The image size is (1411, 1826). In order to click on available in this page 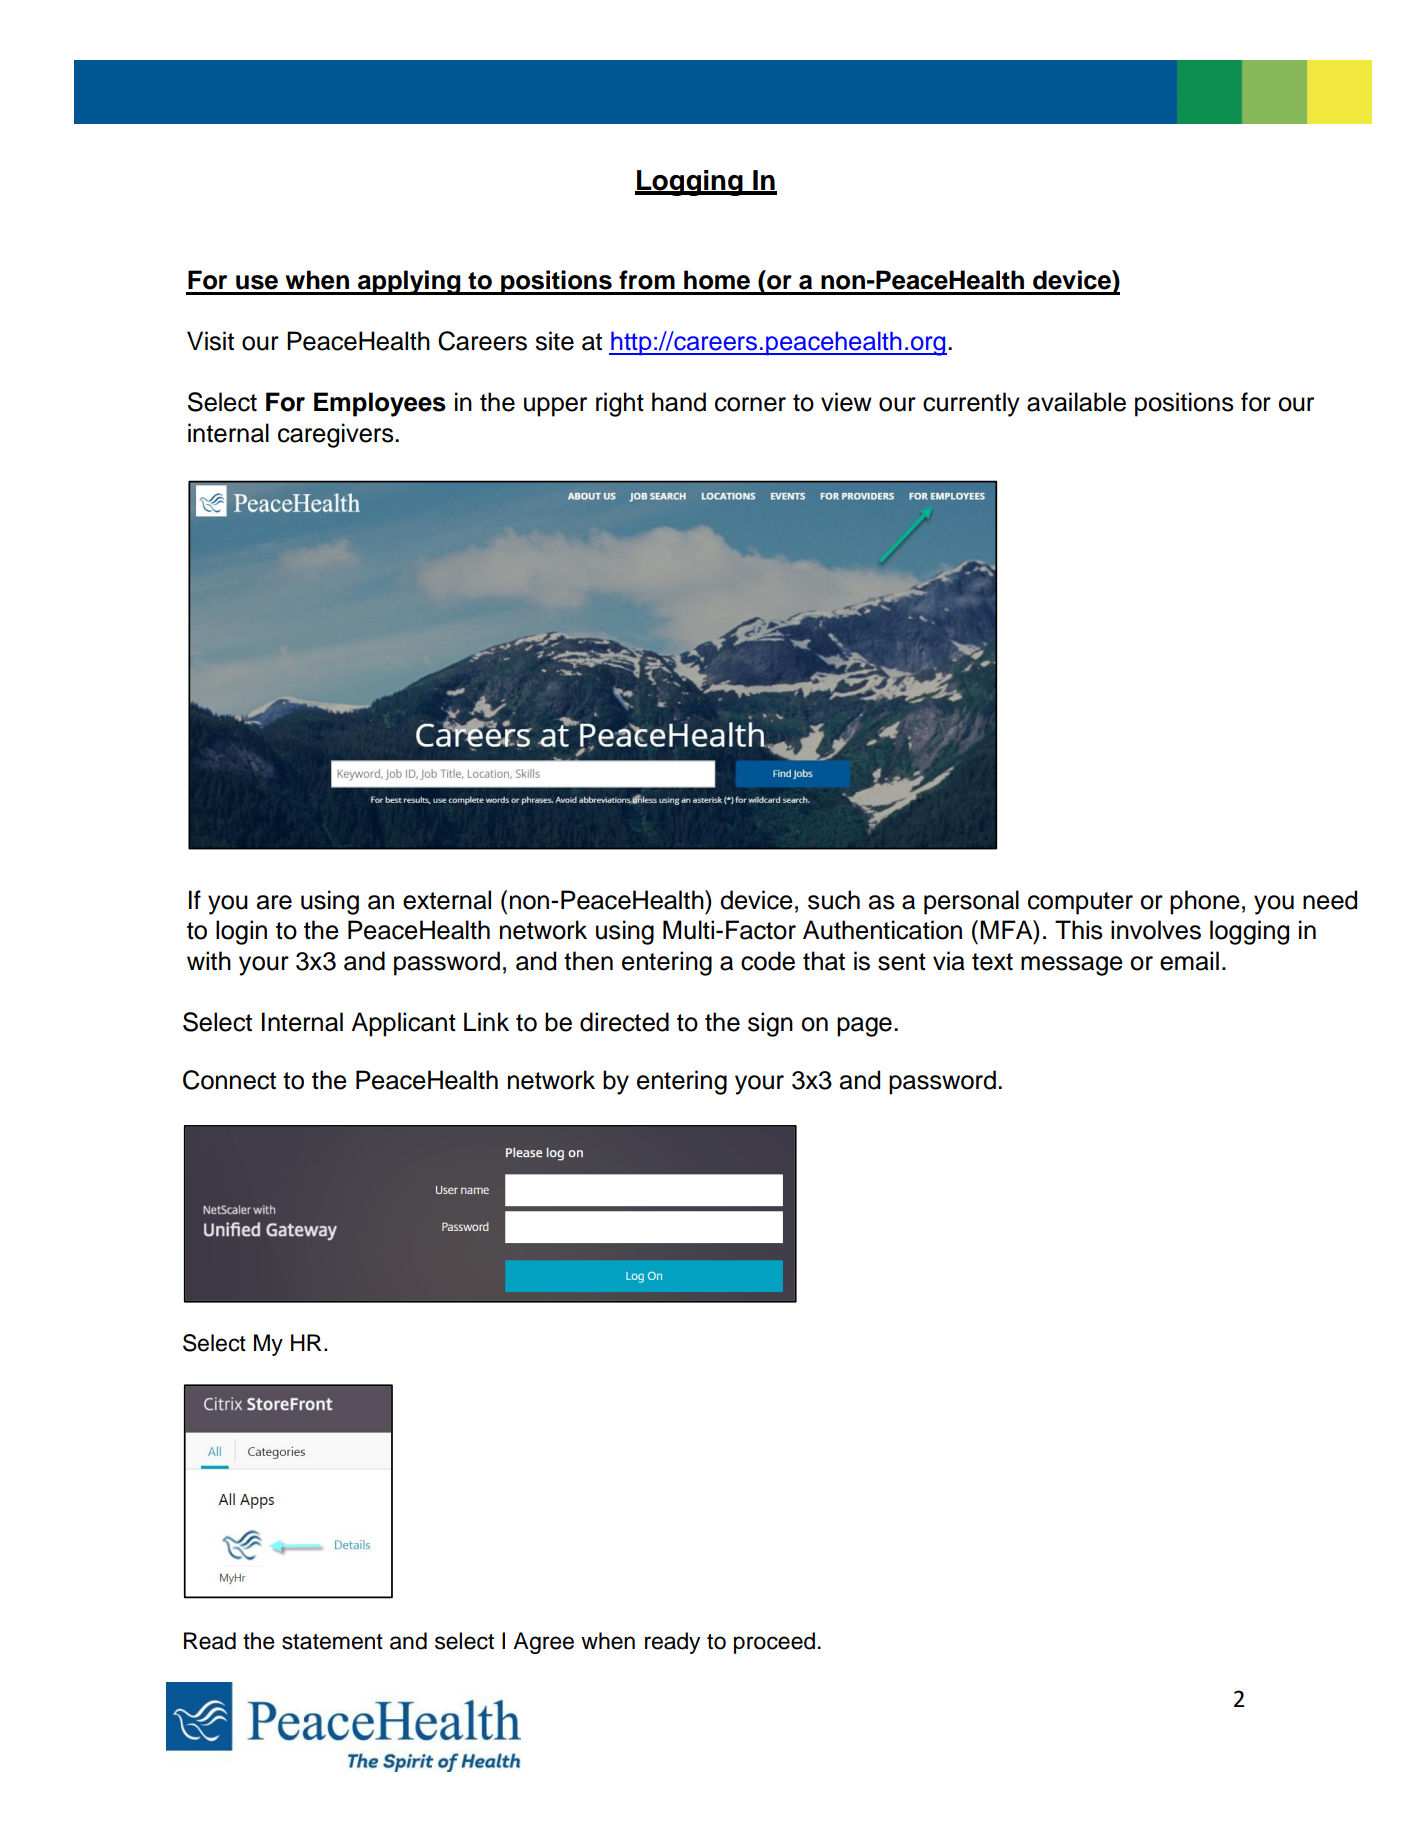, I will do `click(1076, 402)`.
